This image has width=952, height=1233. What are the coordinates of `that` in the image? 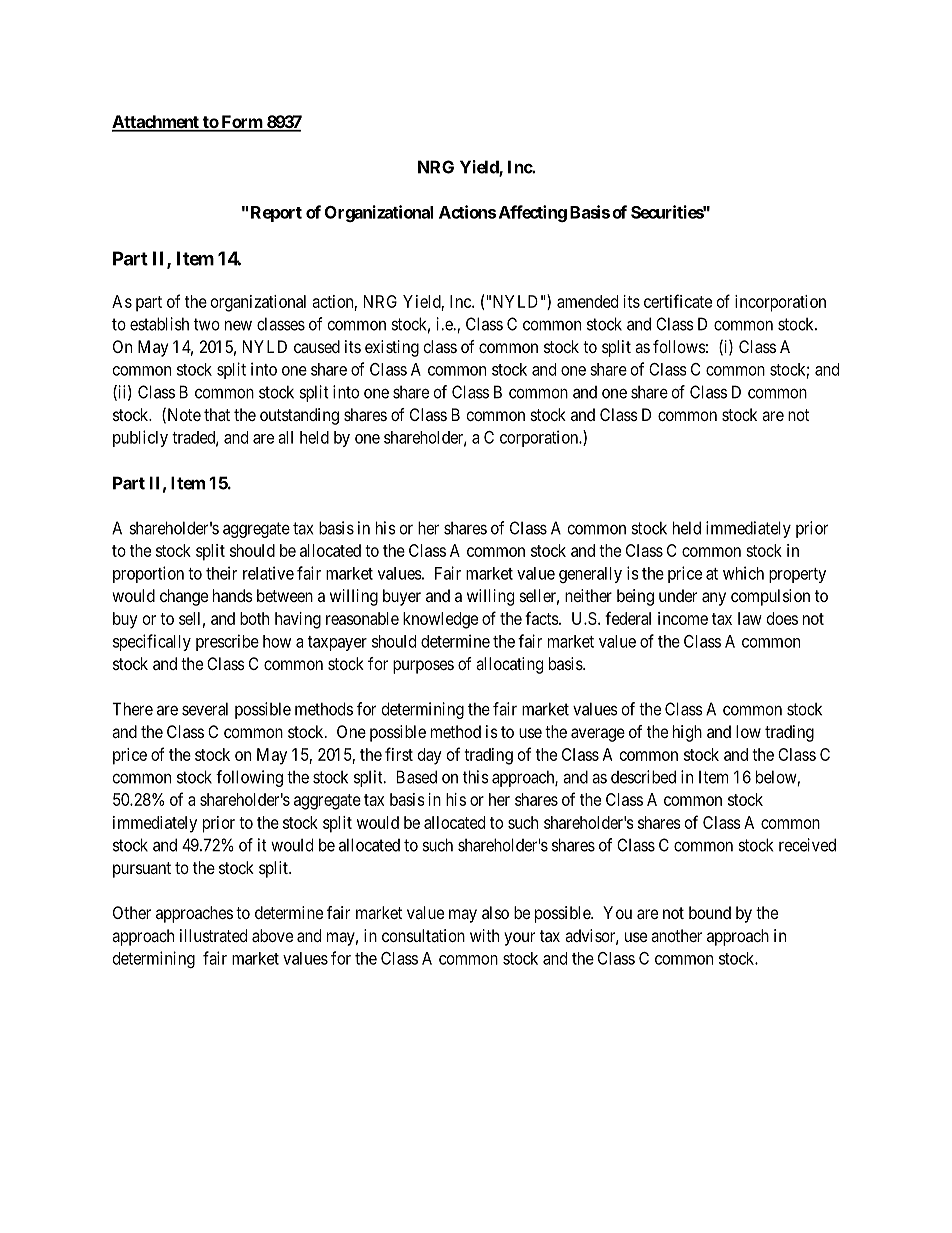 It's located at (217, 414).
